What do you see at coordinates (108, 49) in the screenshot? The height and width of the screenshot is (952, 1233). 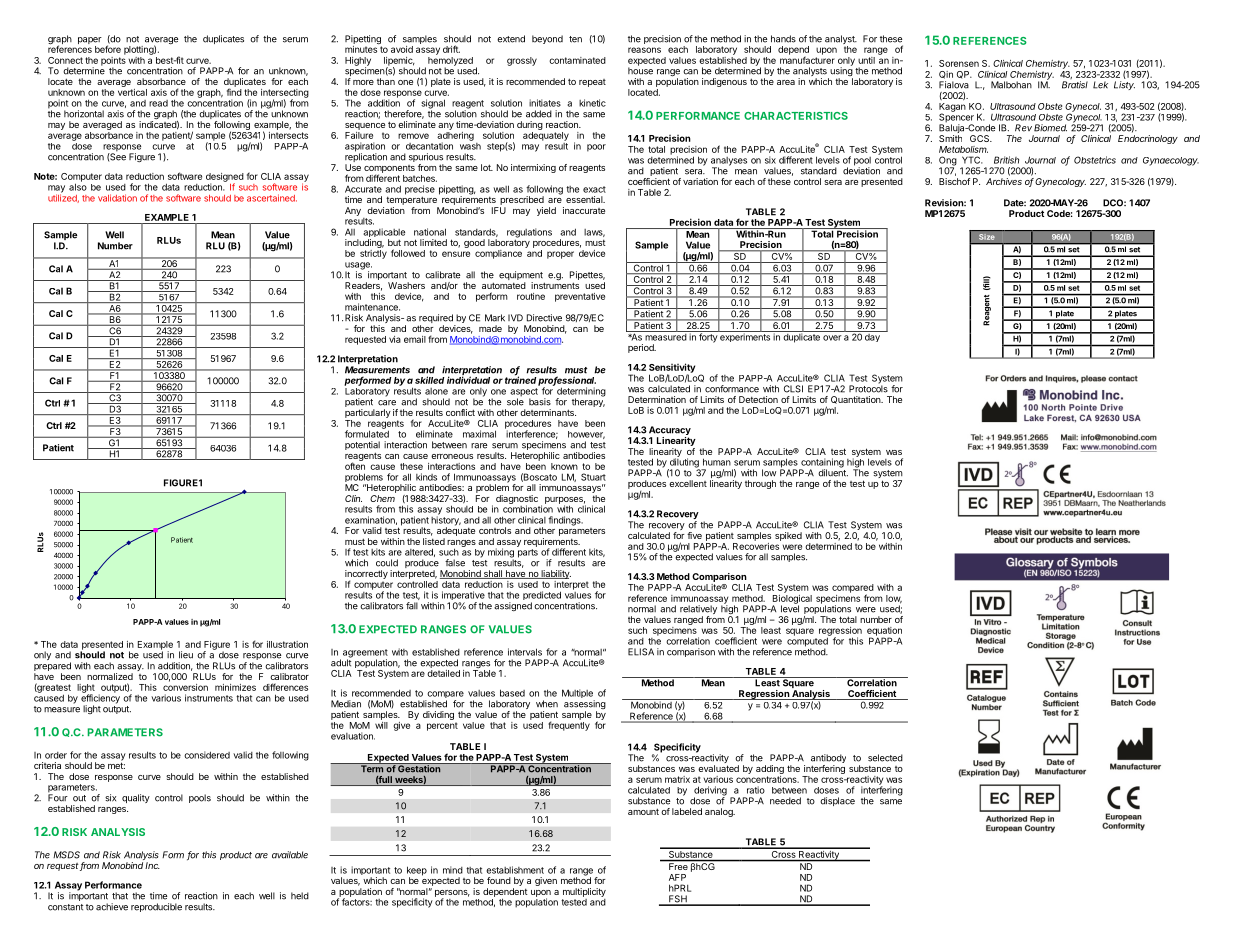 I see `before` at bounding box center [108, 49].
